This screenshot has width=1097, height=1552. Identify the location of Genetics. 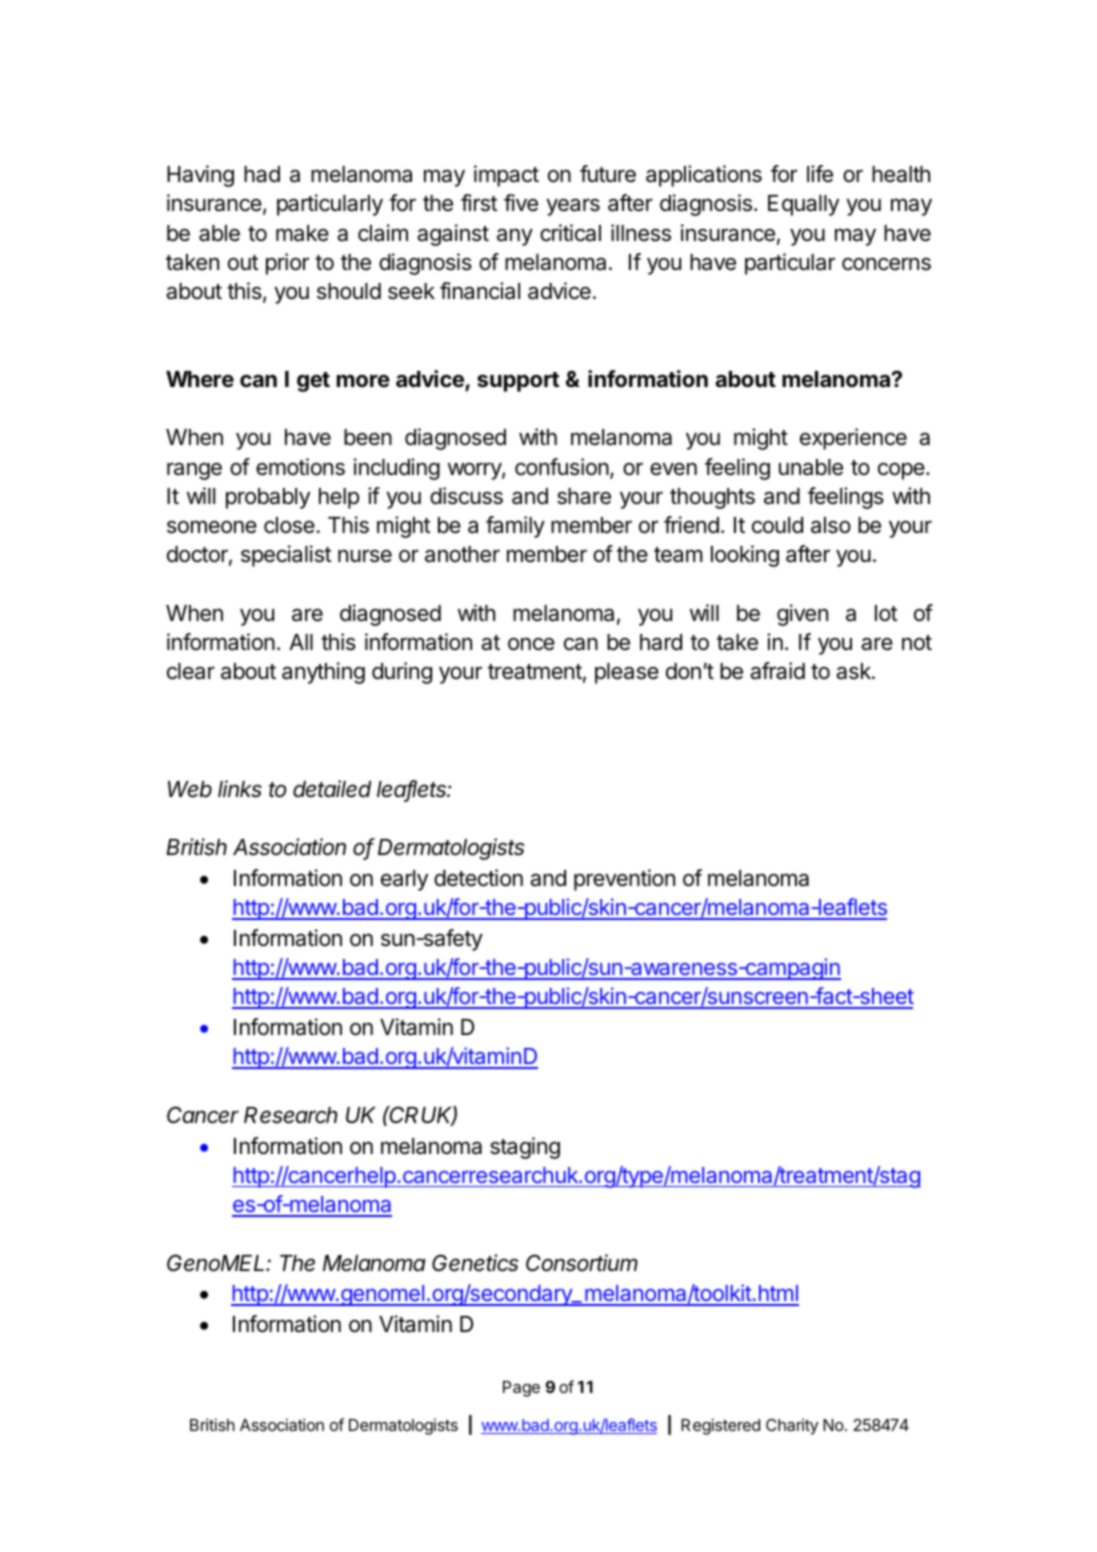
(475, 1263).
